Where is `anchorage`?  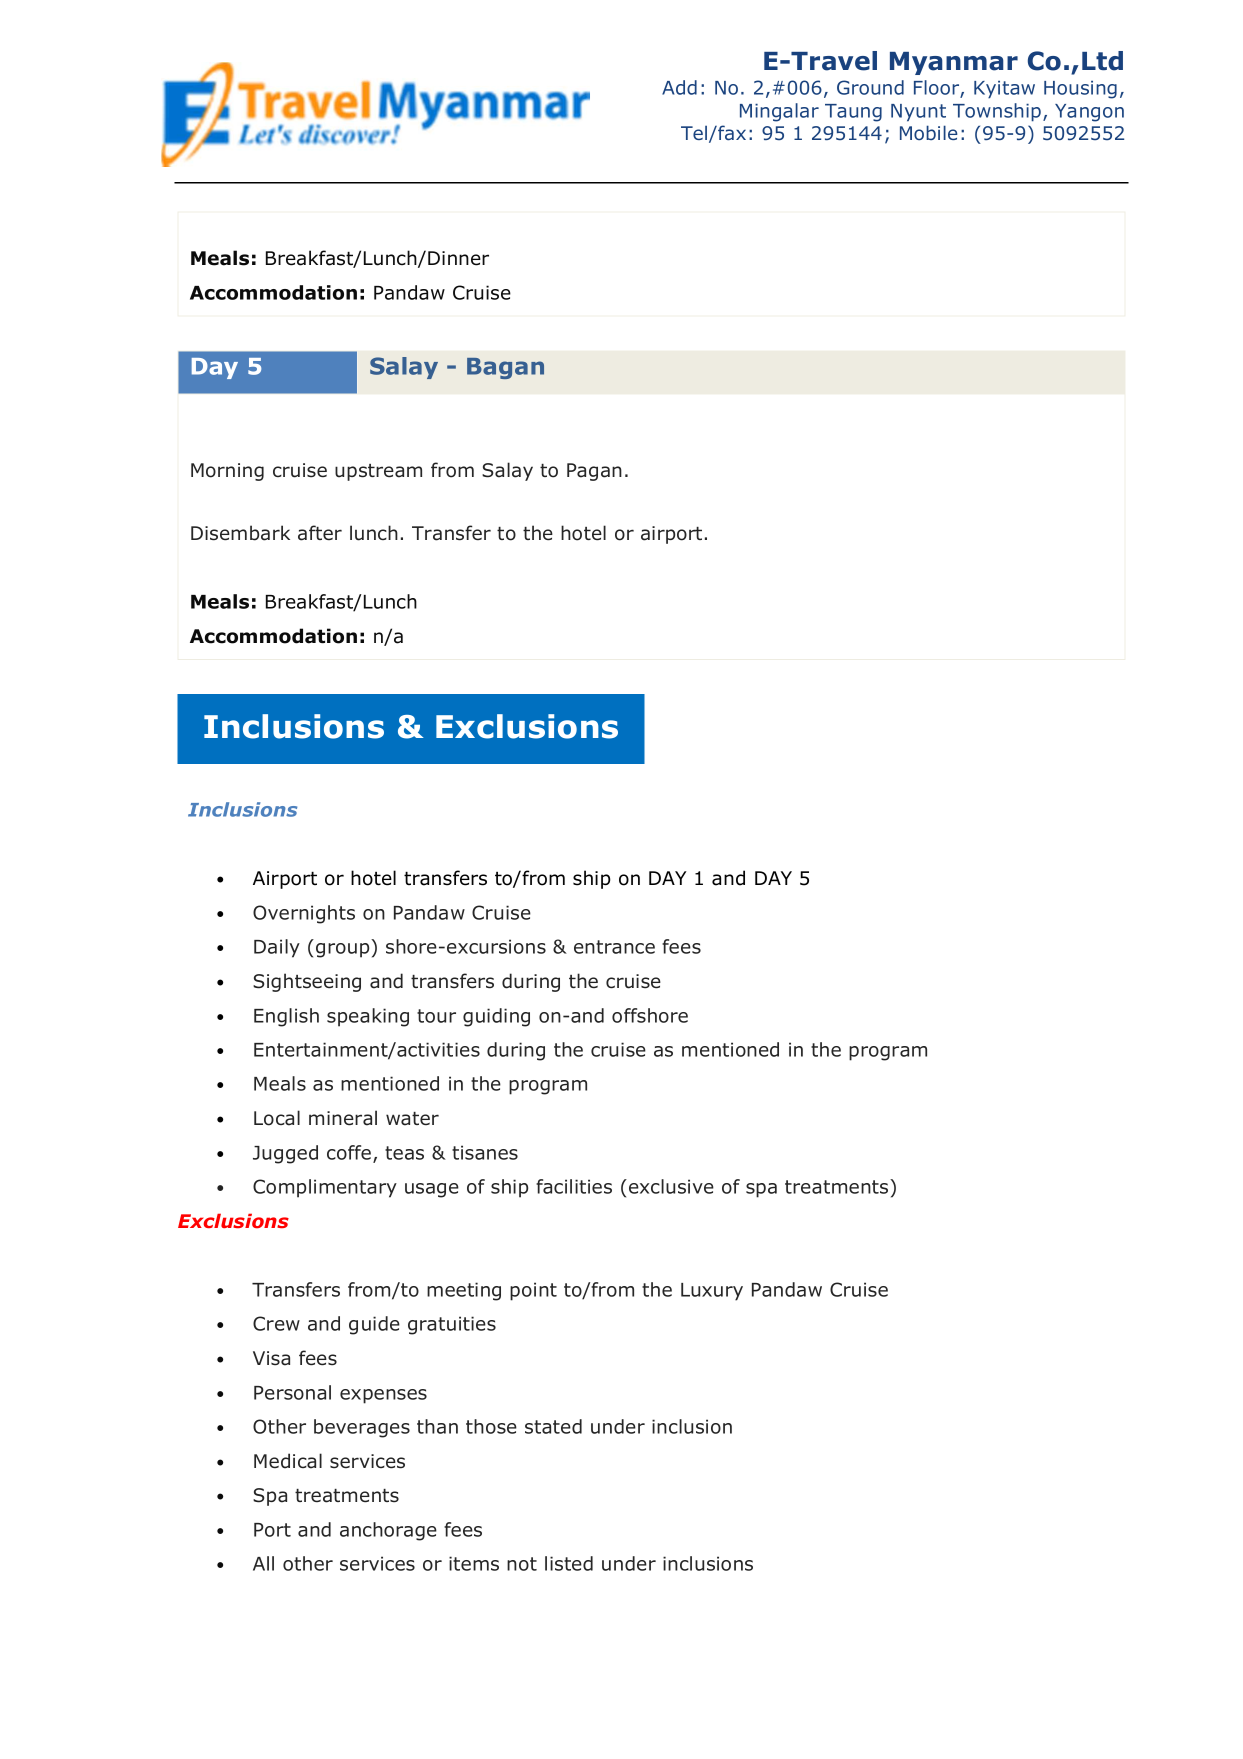
anchorage is located at coordinates (388, 1531).
